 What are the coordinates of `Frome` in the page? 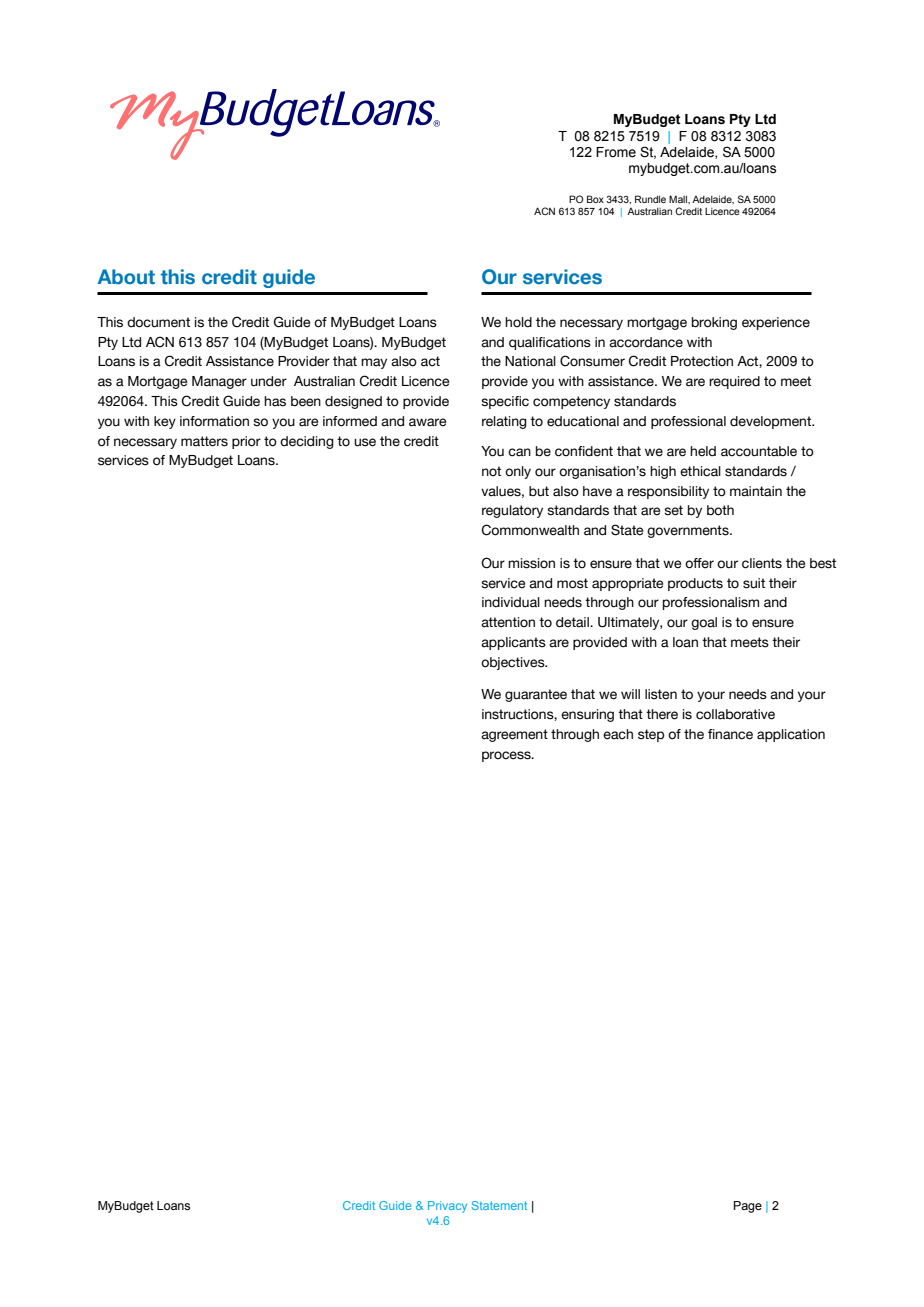 It's located at (616, 152).
